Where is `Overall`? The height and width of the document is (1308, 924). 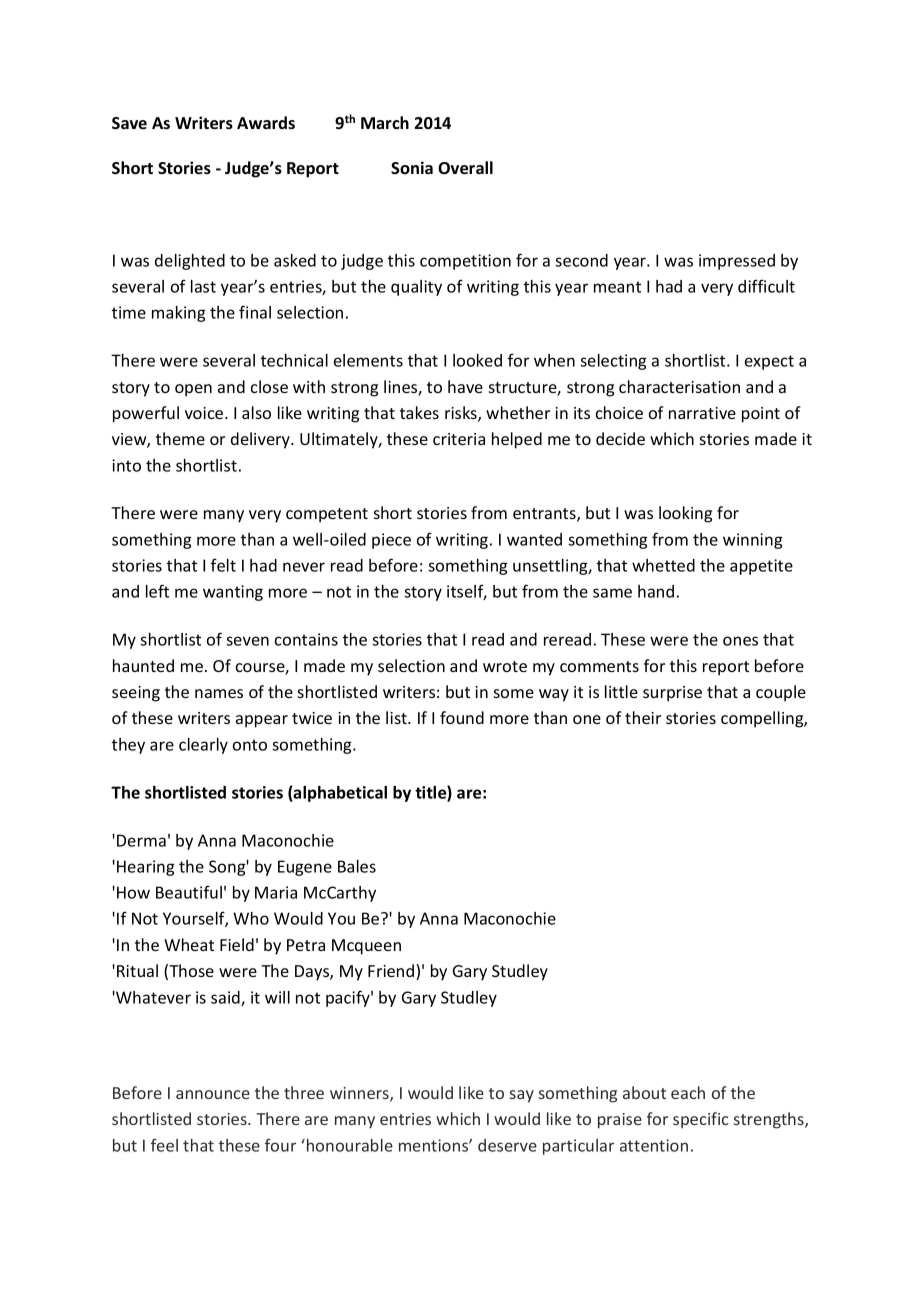 Overall is located at coordinates (465, 168).
